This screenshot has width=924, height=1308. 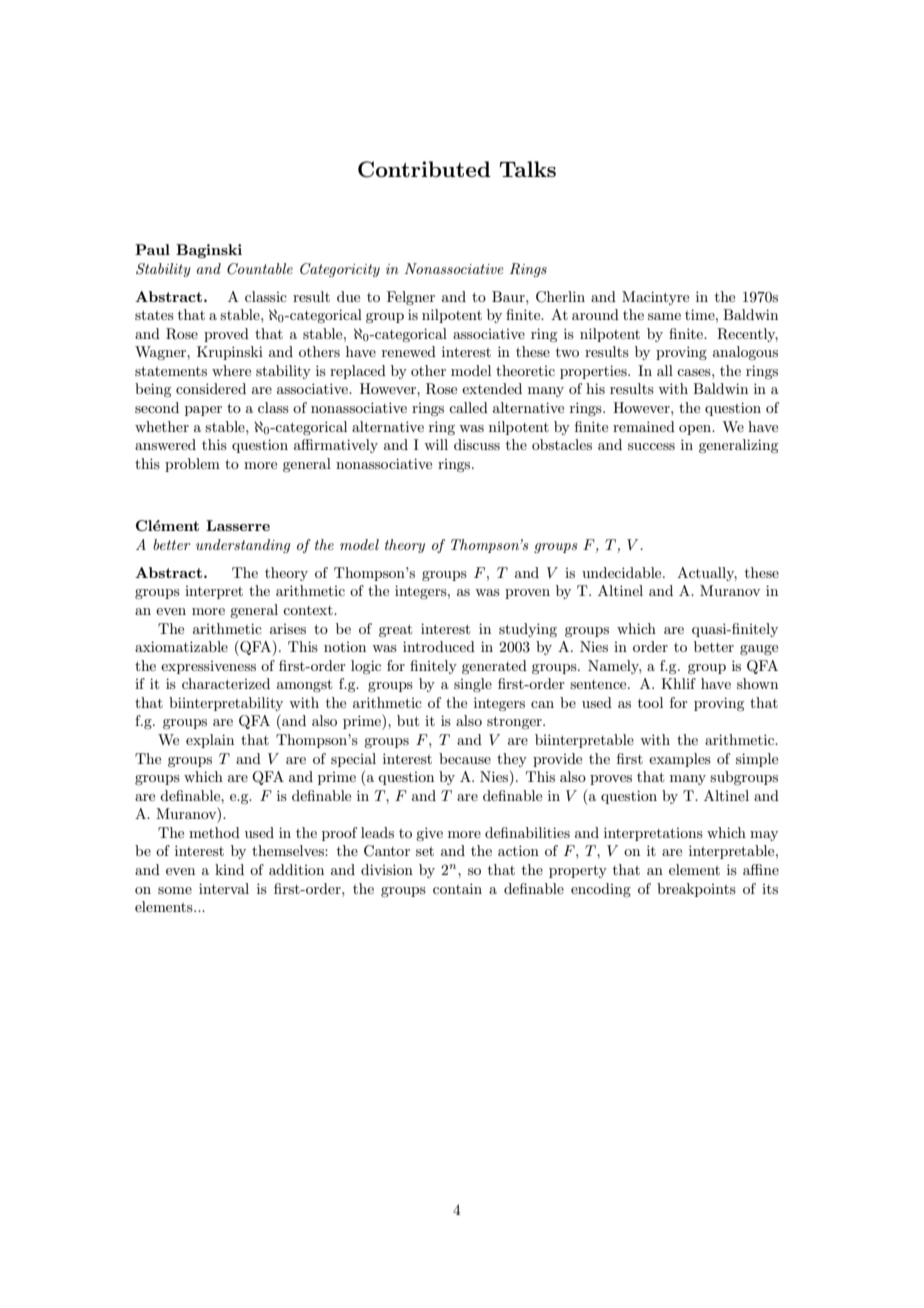 I want to click on Talks, so click(x=528, y=169).
